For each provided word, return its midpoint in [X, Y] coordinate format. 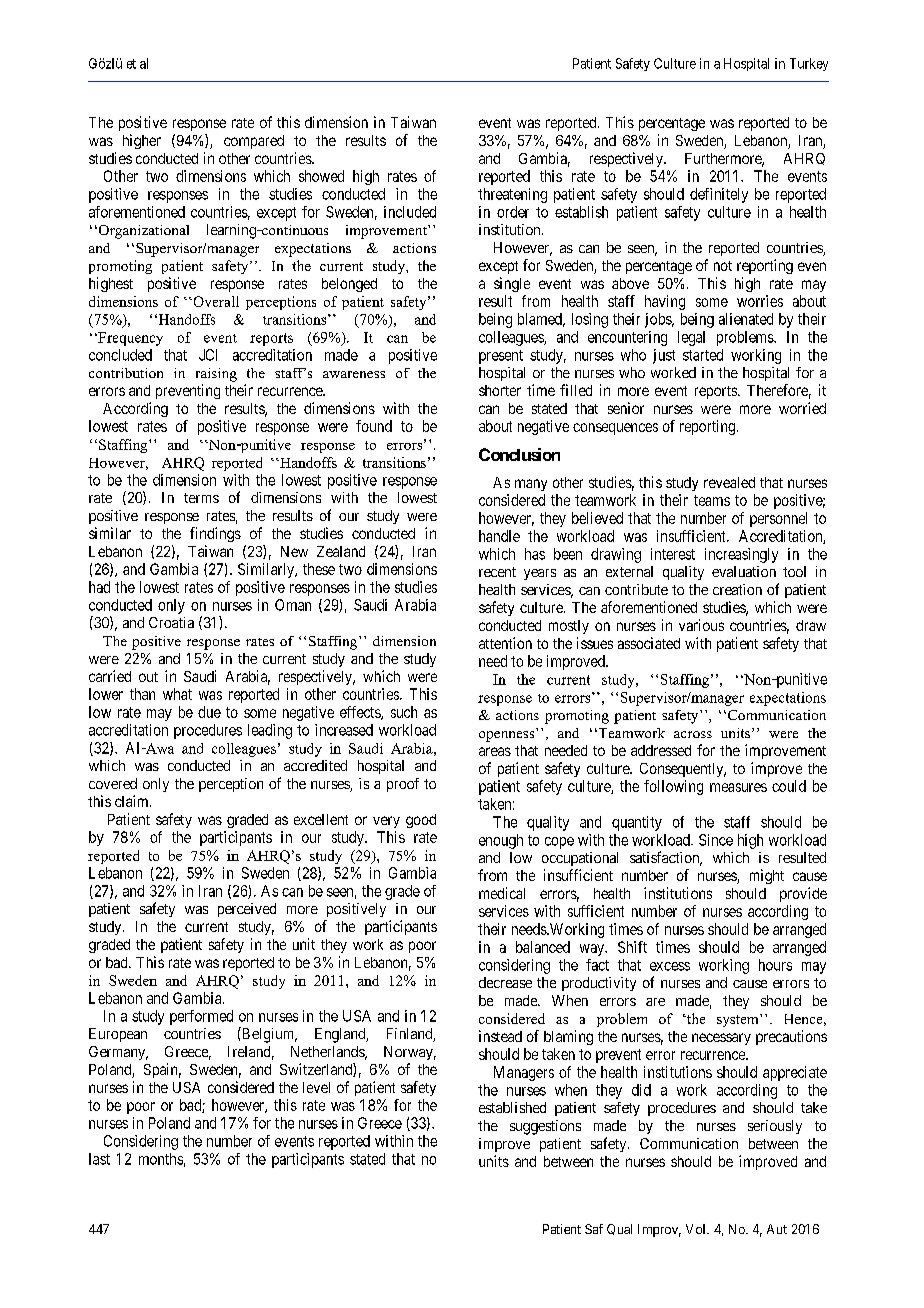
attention [505, 643]
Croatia [171, 622]
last [99, 1159]
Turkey [809, 64]
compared [254, 142]
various [701, 625]
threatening [512, 195]
